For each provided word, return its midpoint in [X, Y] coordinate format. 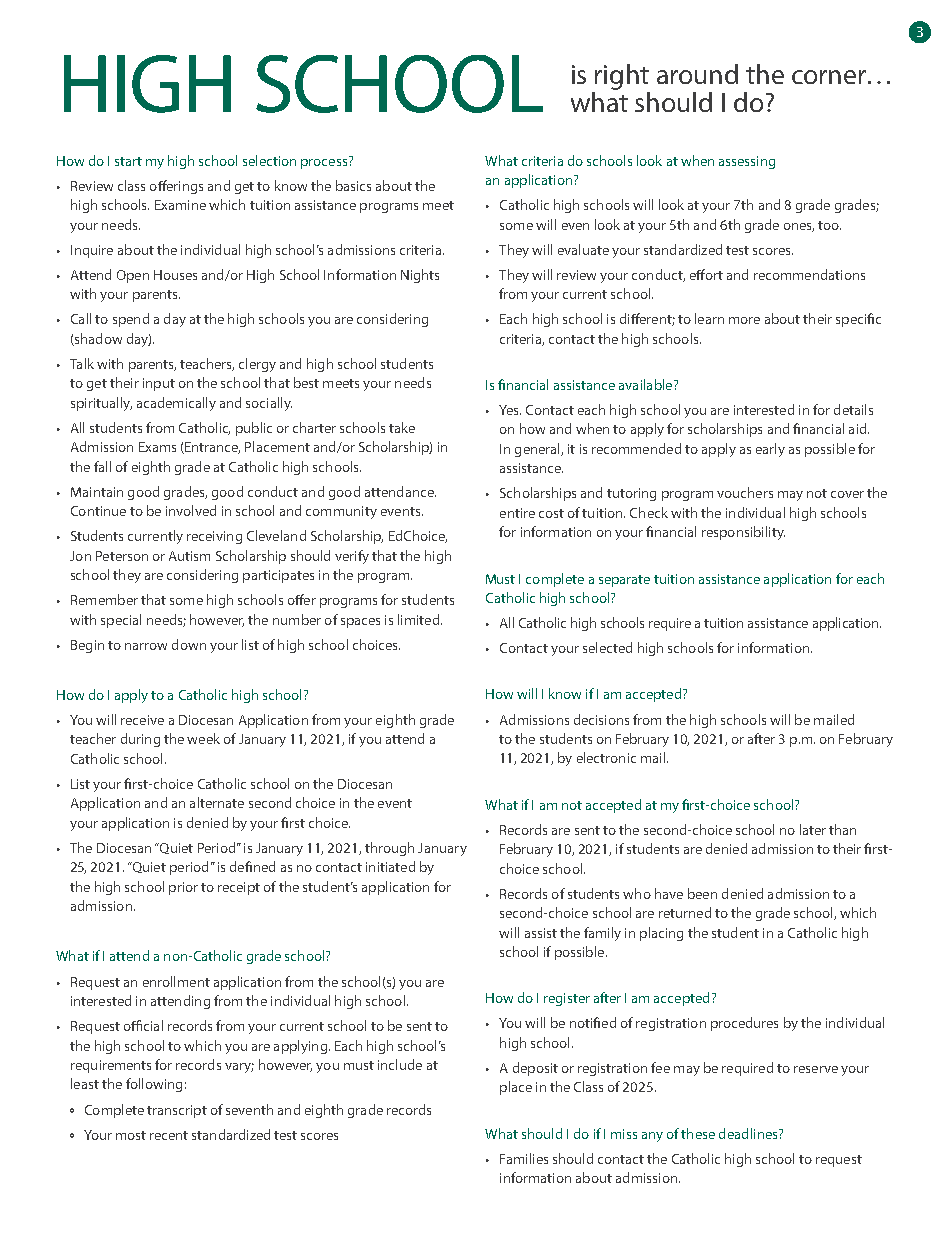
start [128, 161]
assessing [747, 162]
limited [418, 619]
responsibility [743, 533]
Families [524, 1158]
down [189, 644]
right [622, 77]
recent [169, 1135]
